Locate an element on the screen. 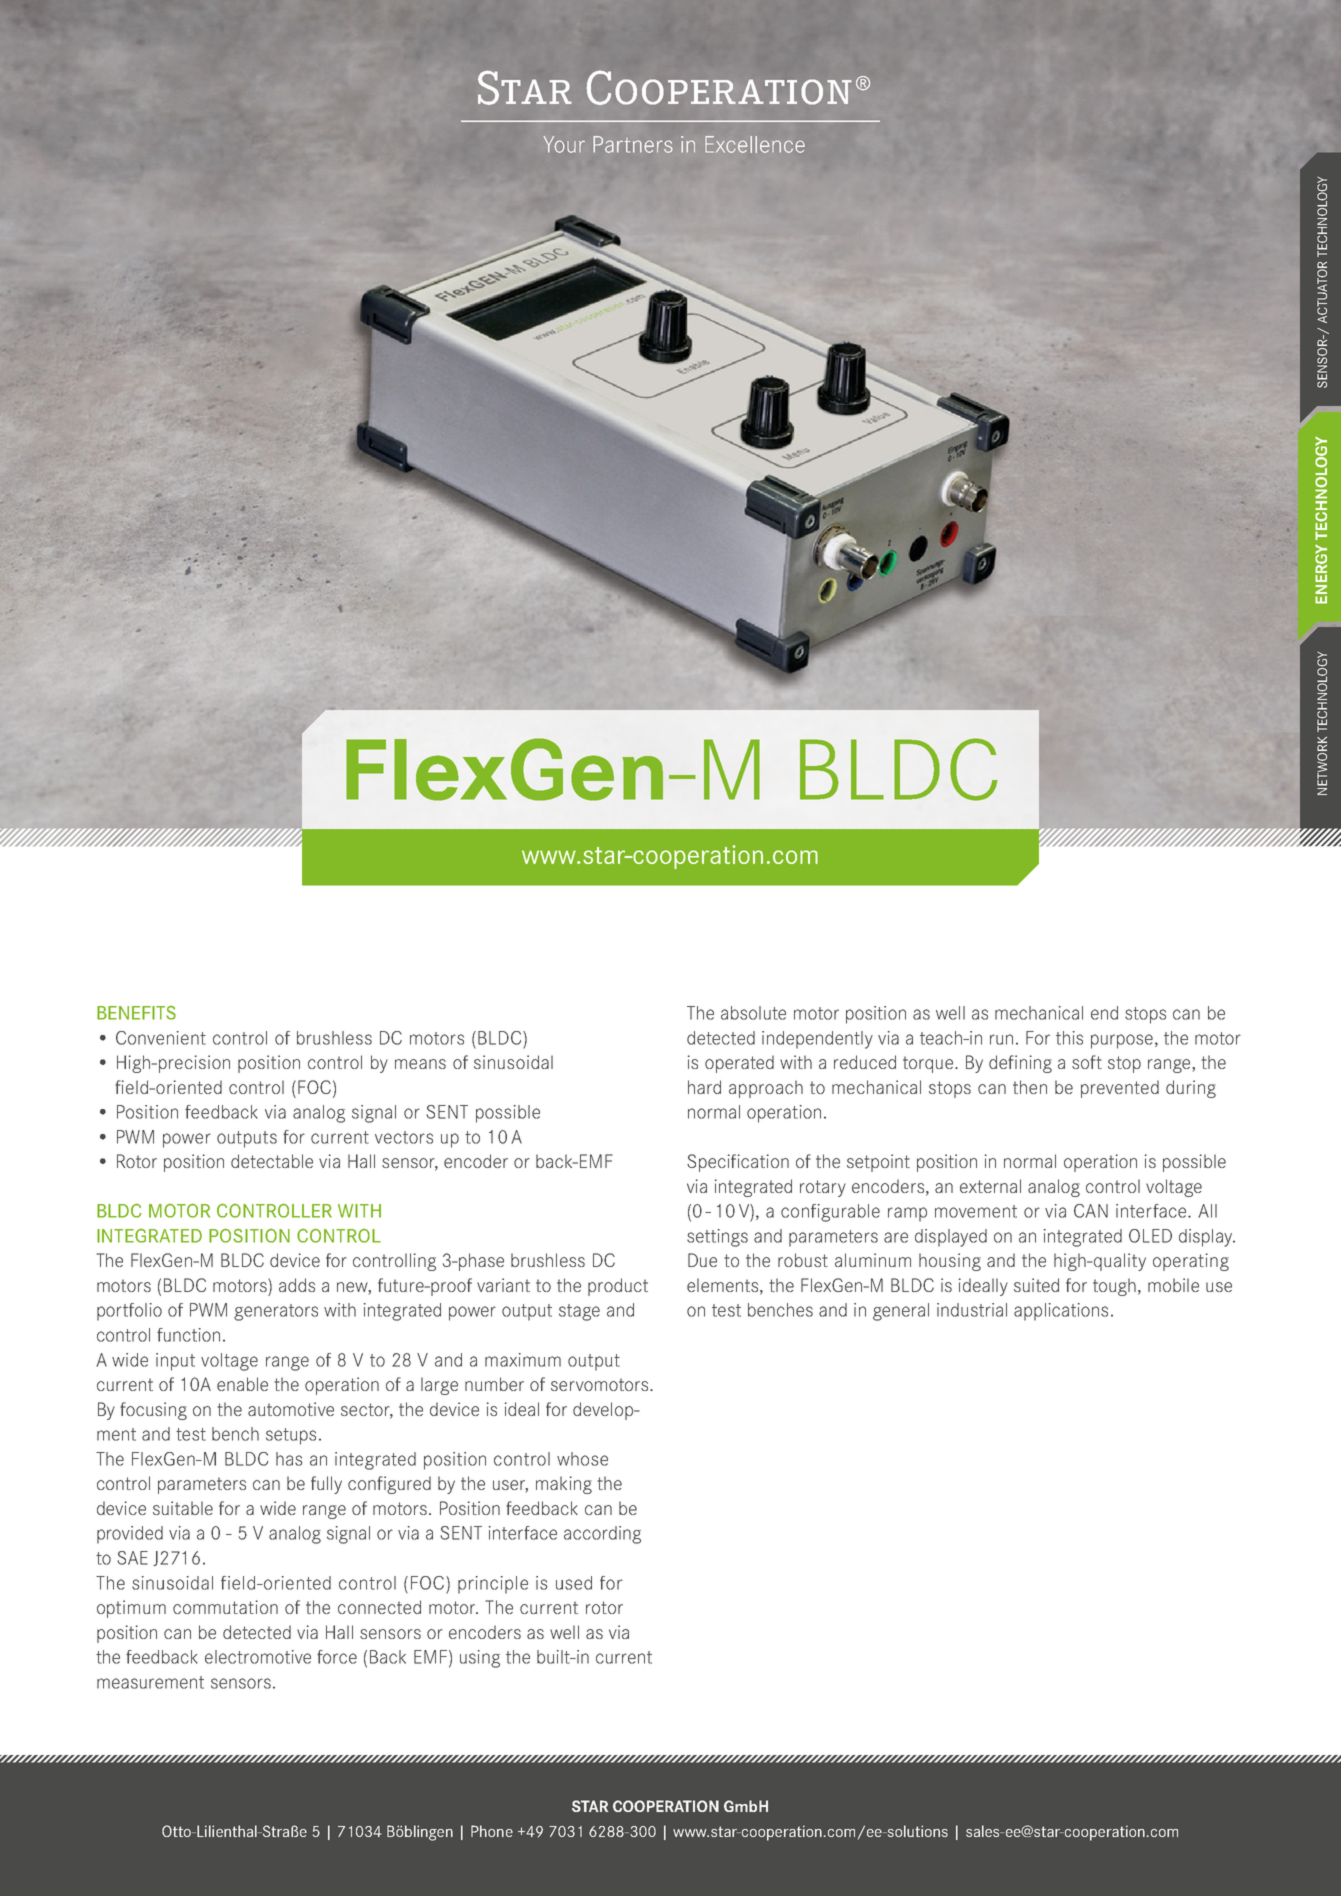 The width and height of the screenshot is (1341, 1896). Phone is located at coordinates (492, 1831).
